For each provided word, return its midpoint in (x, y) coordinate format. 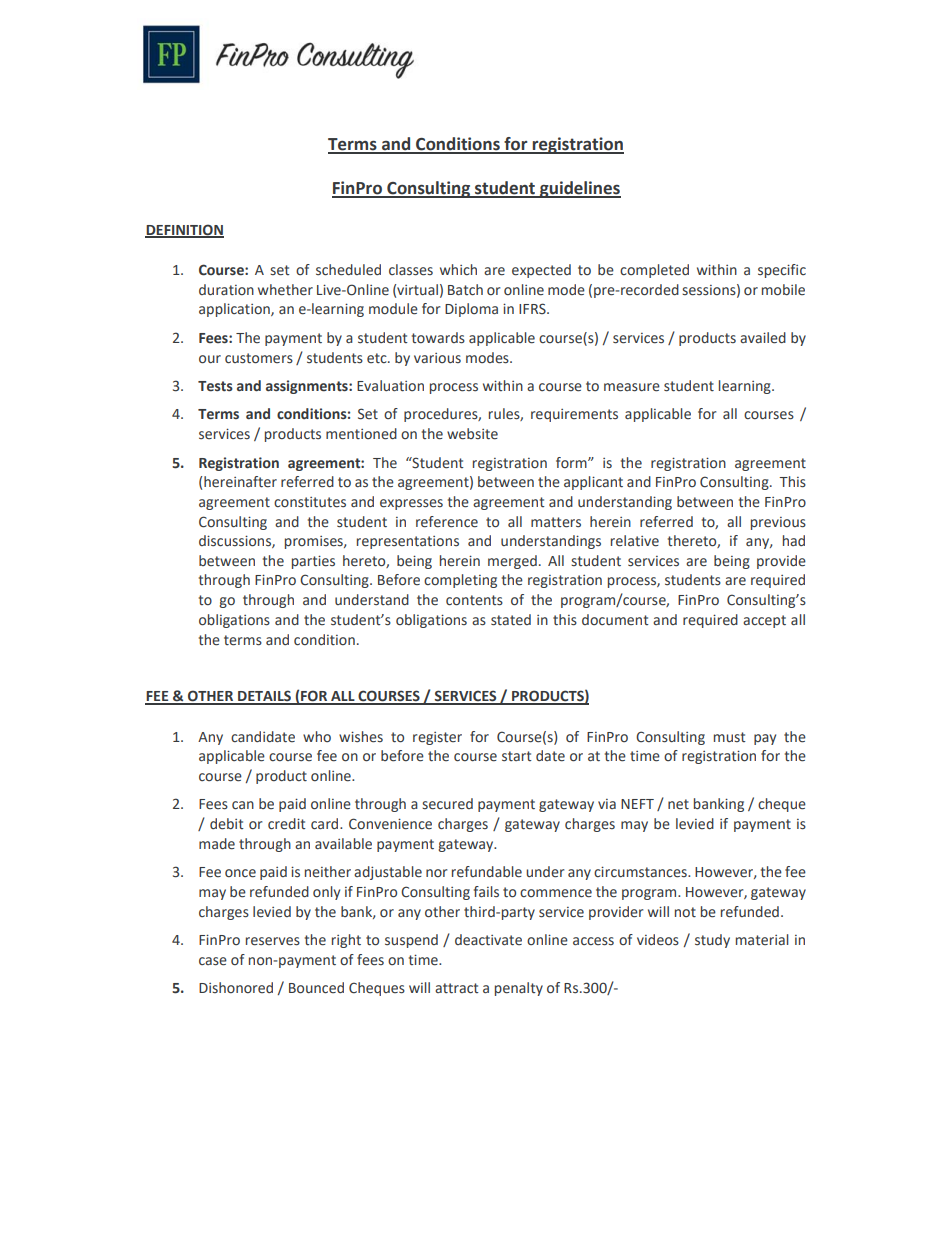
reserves (273, 941)
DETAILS (265, 697)
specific (782, 271)
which (458, 269)
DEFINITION (184, 230)
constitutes (310, 502)
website (472, 434)
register (437, 738)
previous (778, 523)
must (730, 737)
